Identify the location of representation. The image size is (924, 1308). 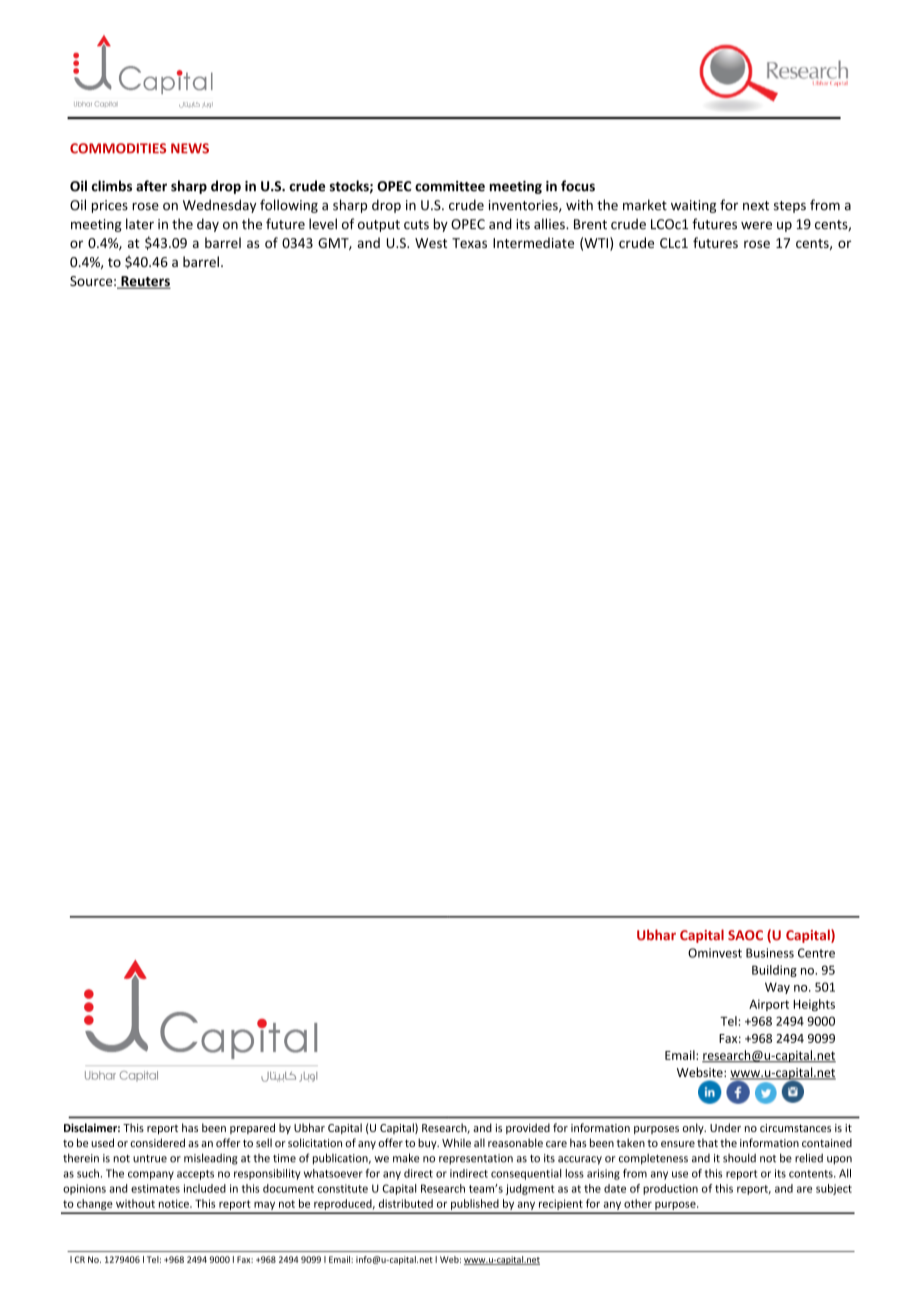
(476, 1159).
